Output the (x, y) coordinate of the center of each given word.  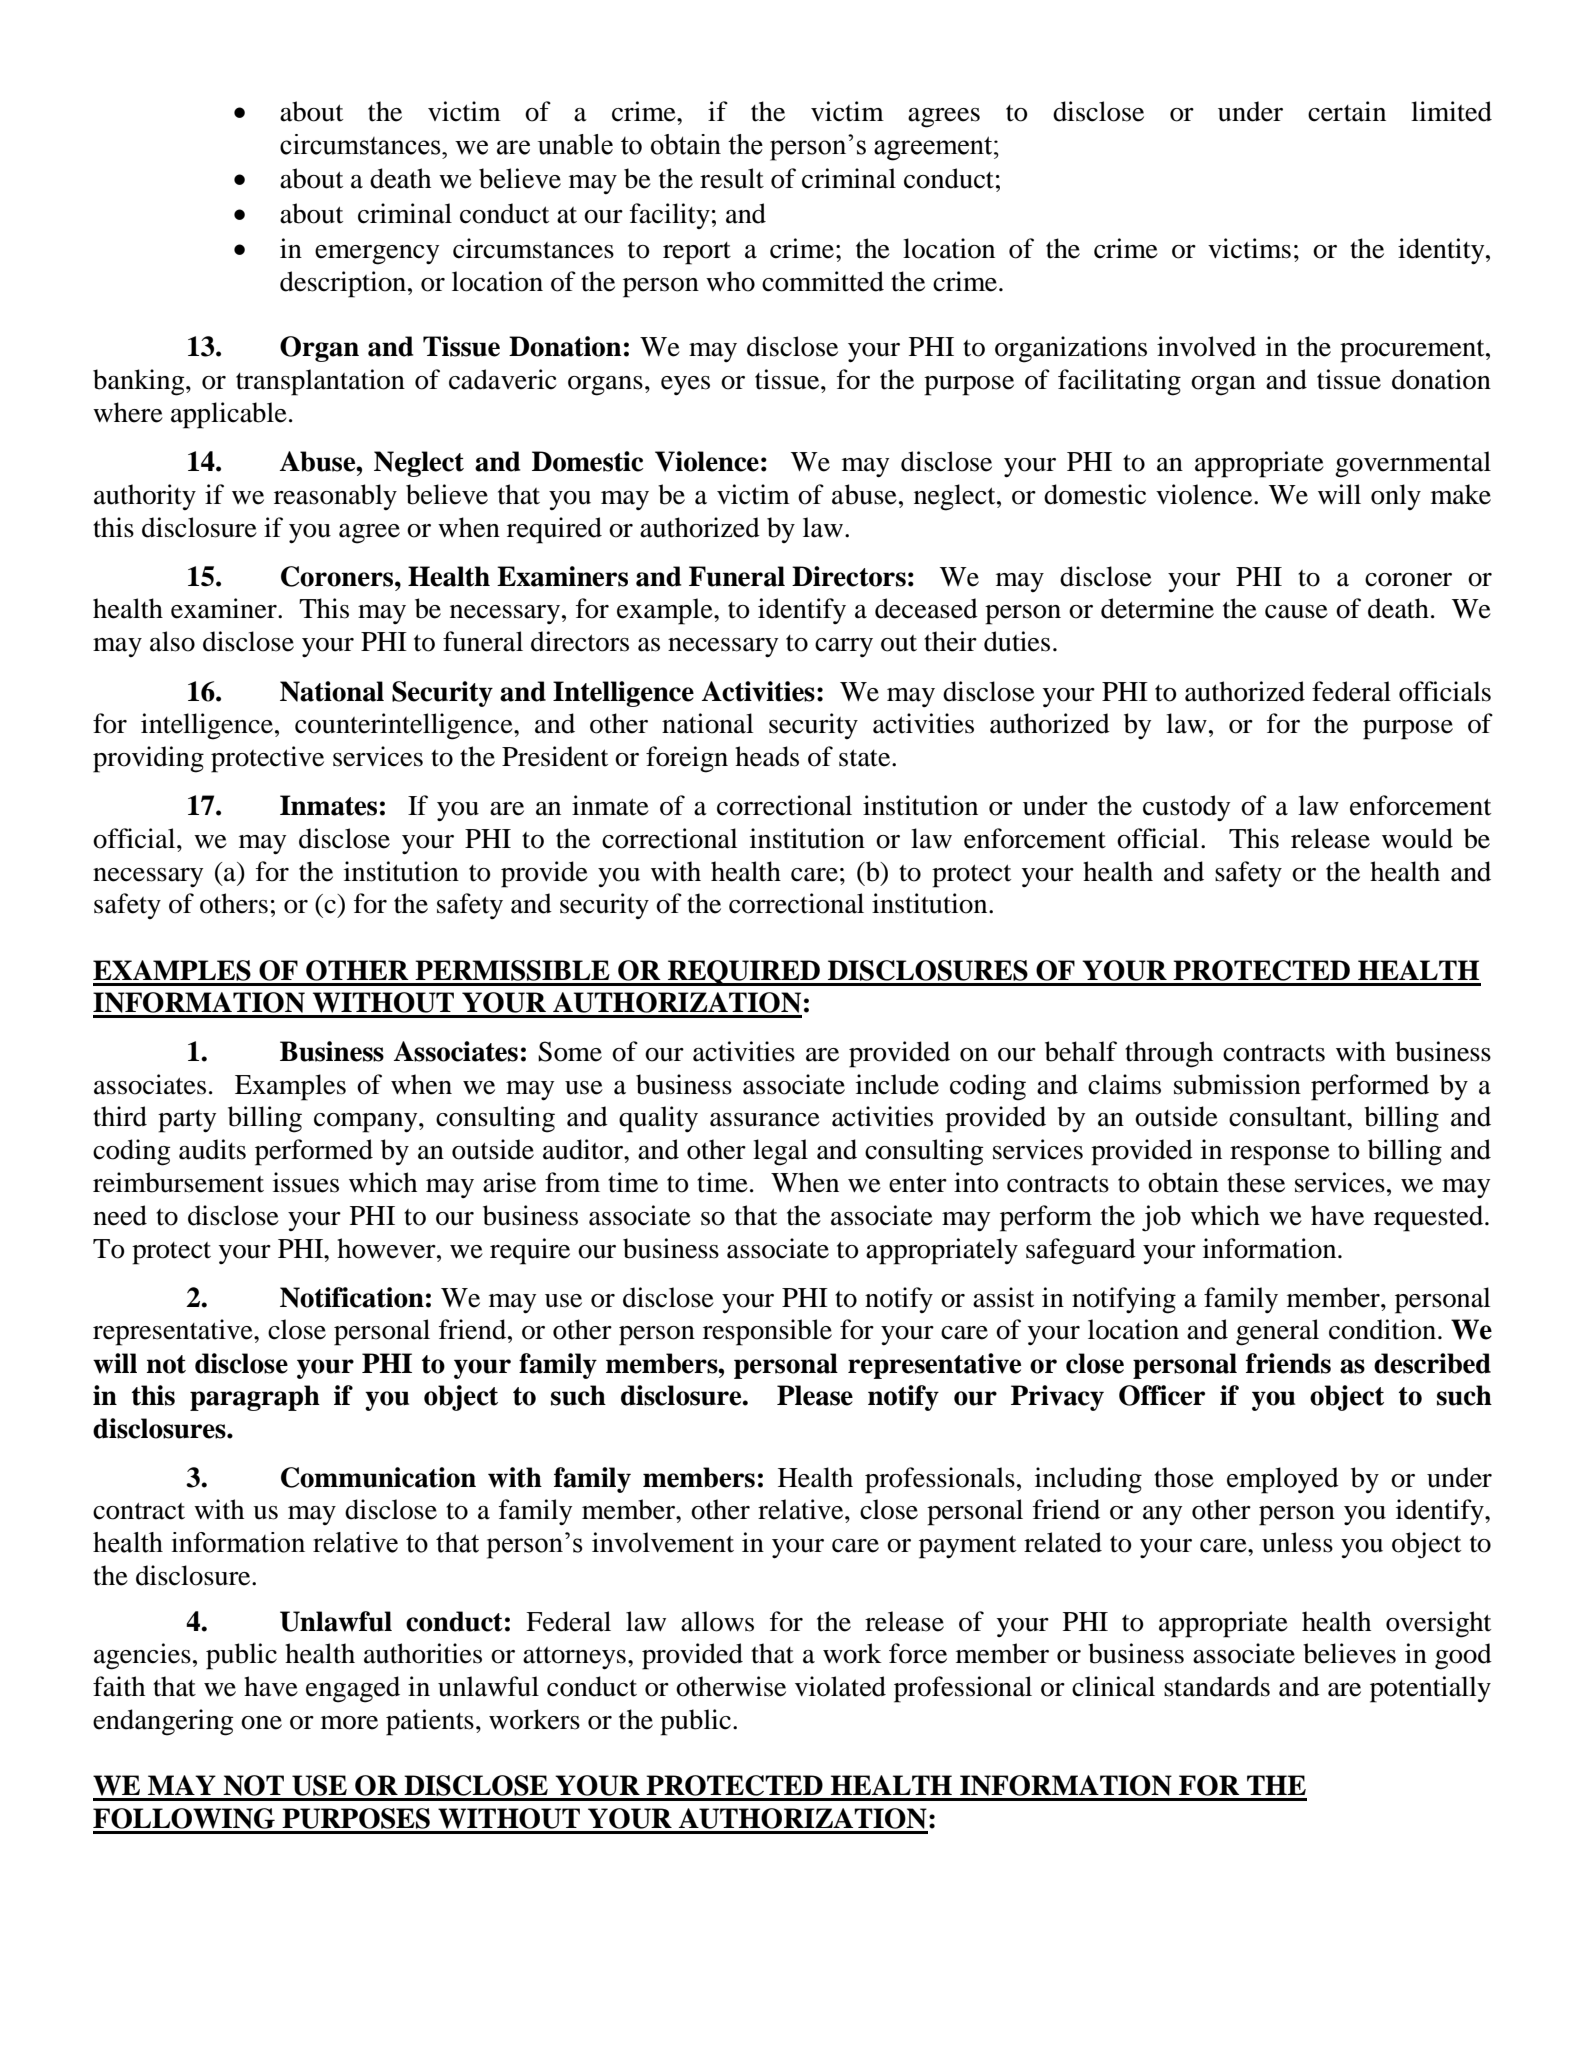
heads (767, 756)
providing (148, 759)
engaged (353, 1689)
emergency (377, 255)
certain (1347, 111)
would (1417, 838)
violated (840, 1686)
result (732, 178)
